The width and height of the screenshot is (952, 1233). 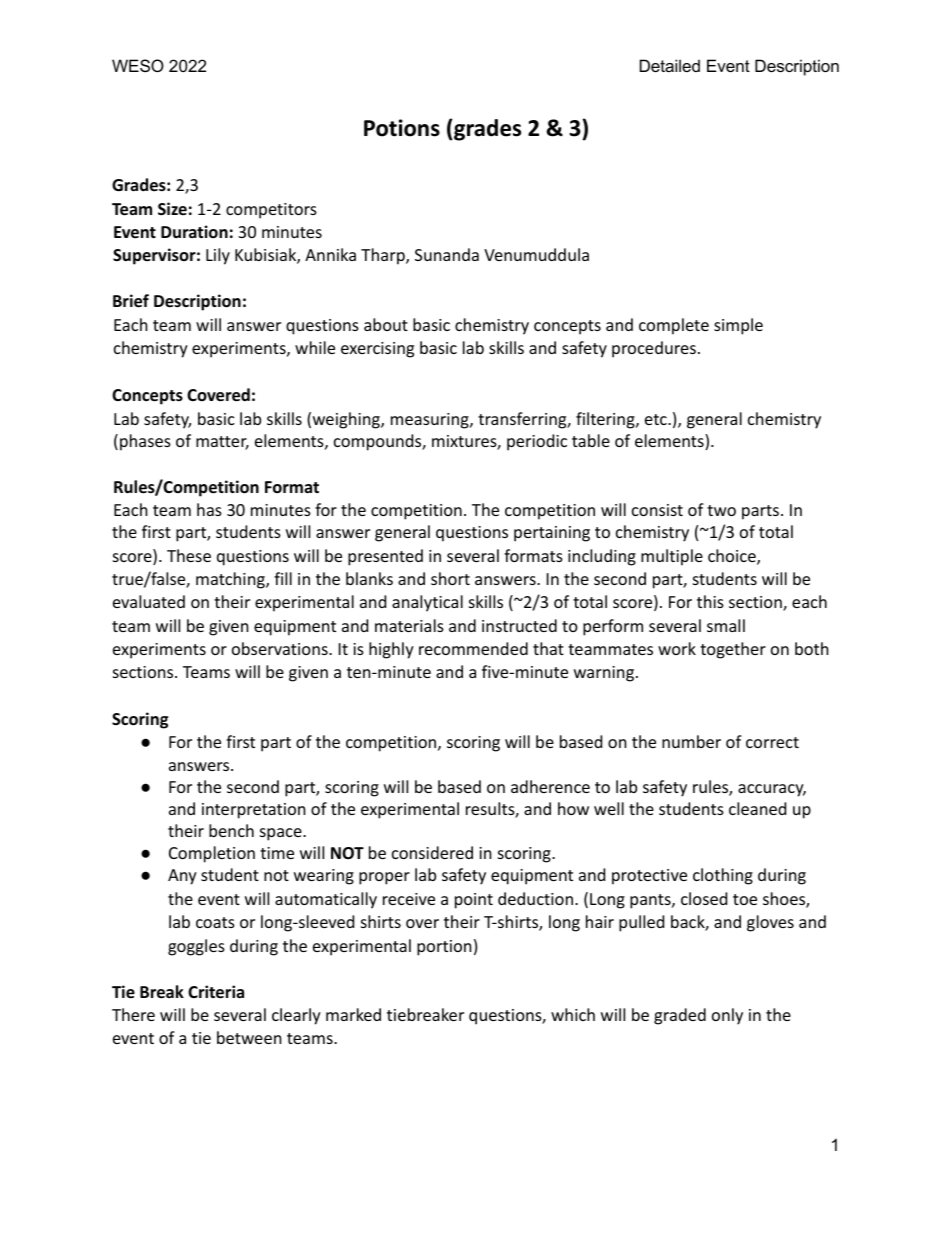 I want to click on Criteria, so click(x=216, y=992).
